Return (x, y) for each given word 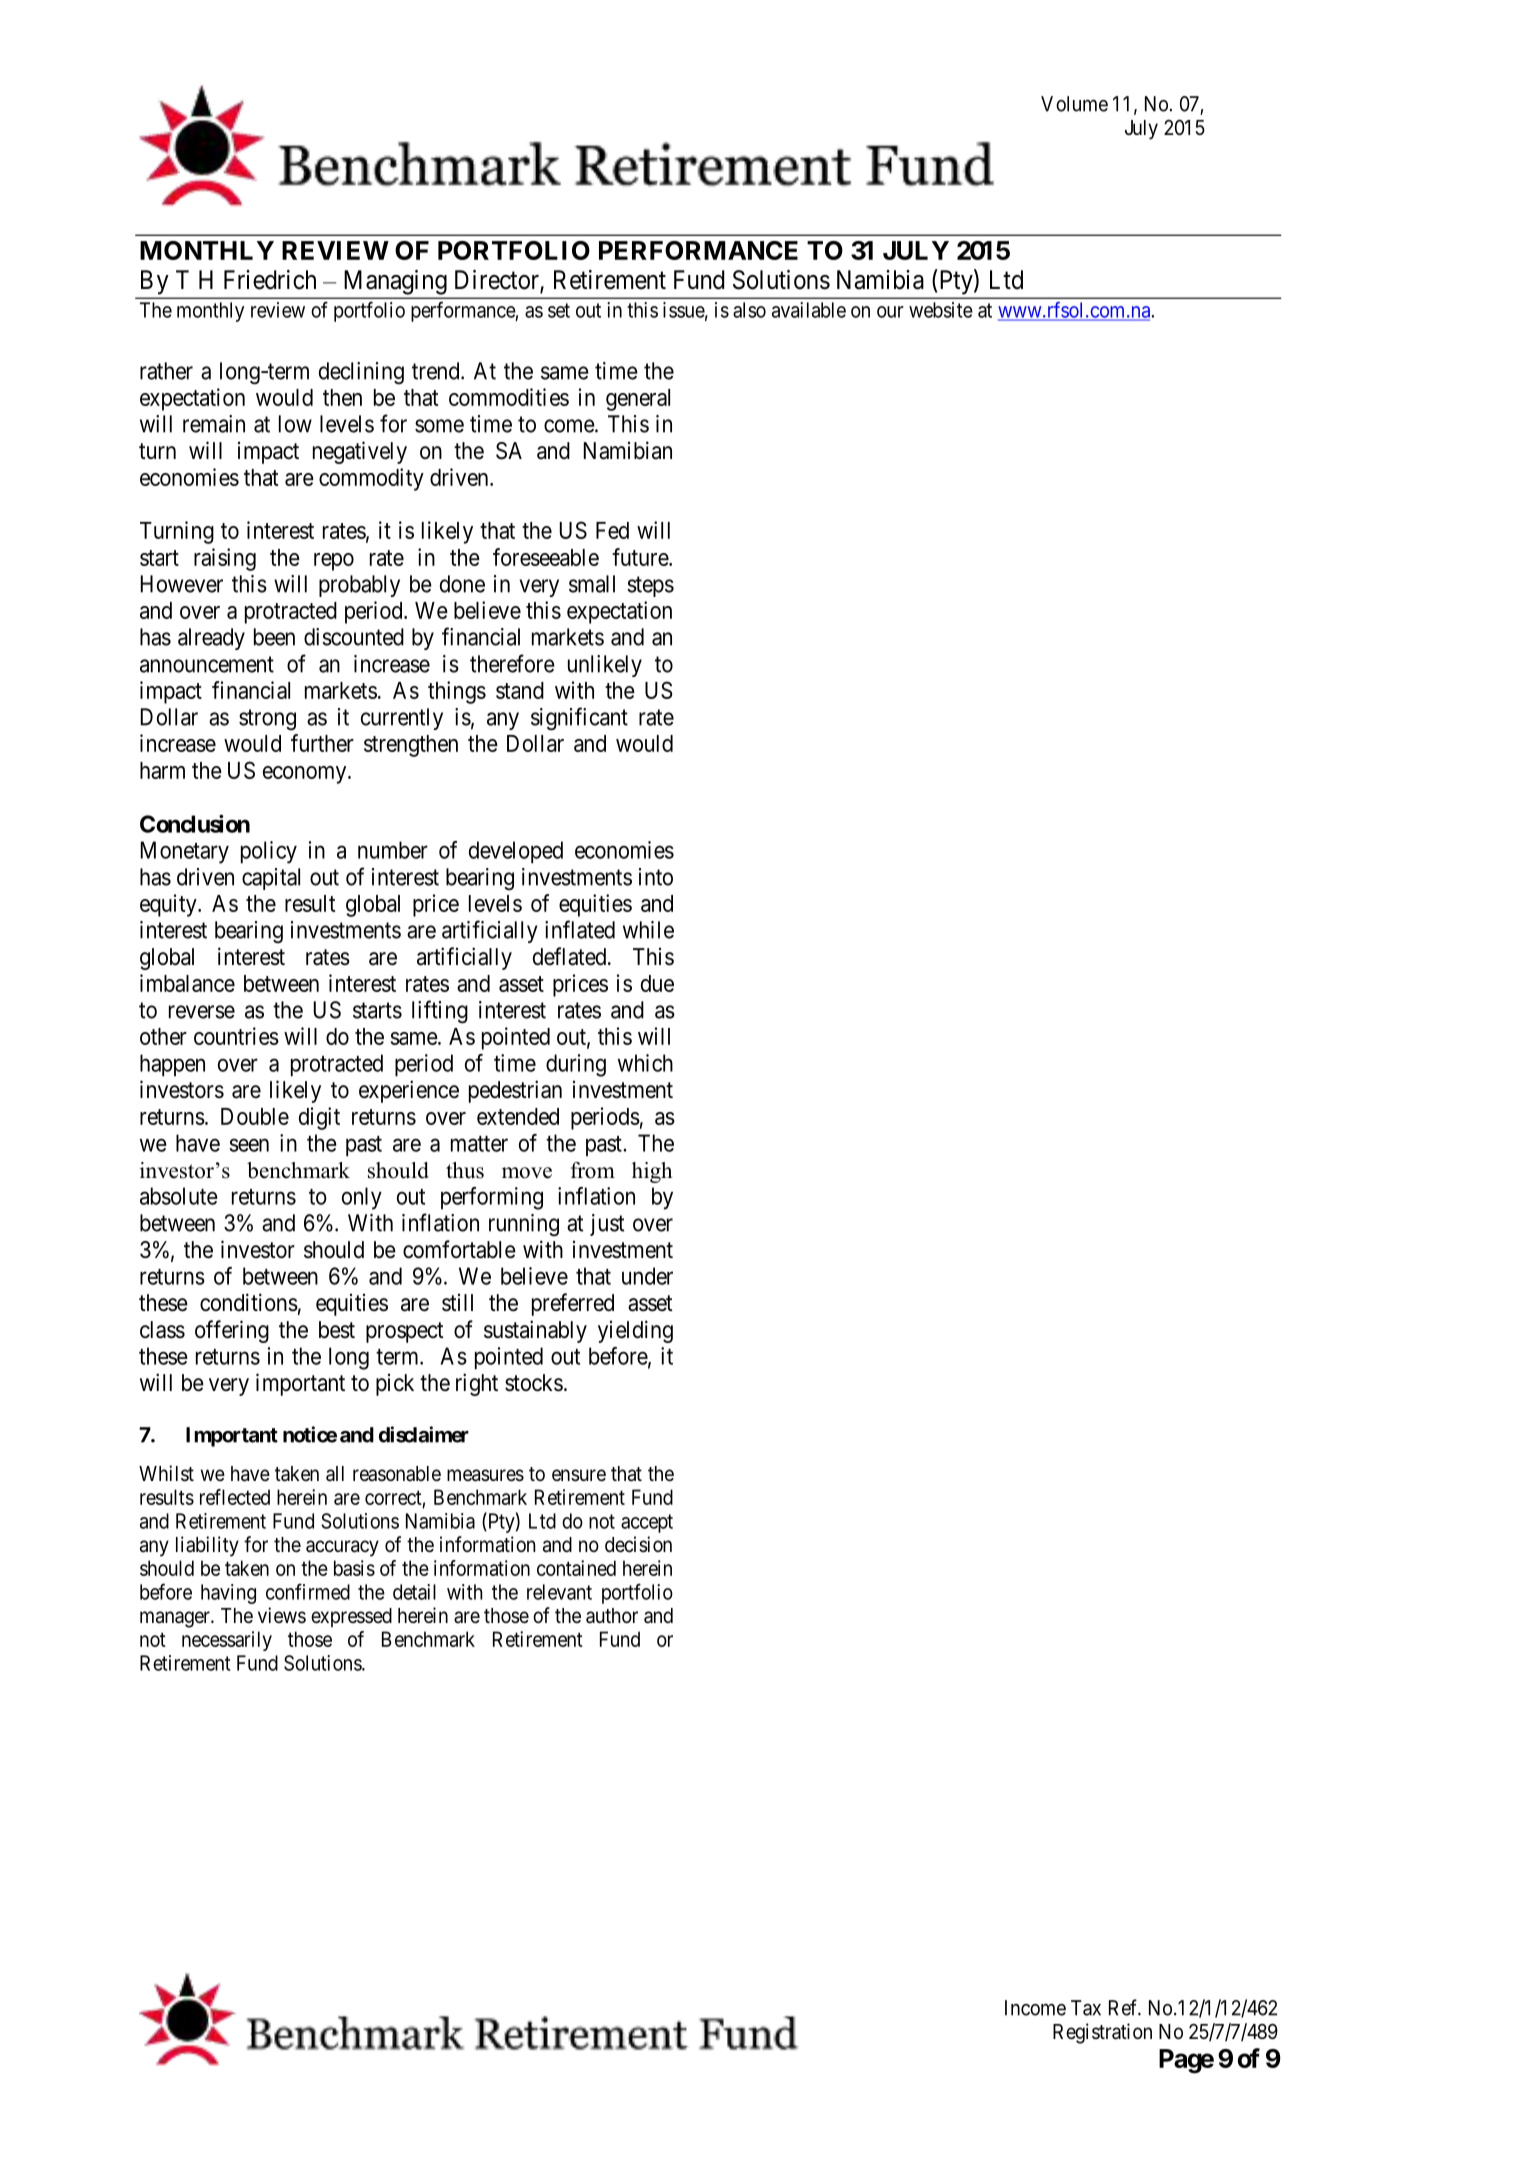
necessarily (227, 1641)
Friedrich (270, 280)
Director (498, 281)
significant (579, 719)
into (656, 877)
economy (306, 775)
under (647, 1276)
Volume (1074, 104)
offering (232, 1331)
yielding (635, 1331)
